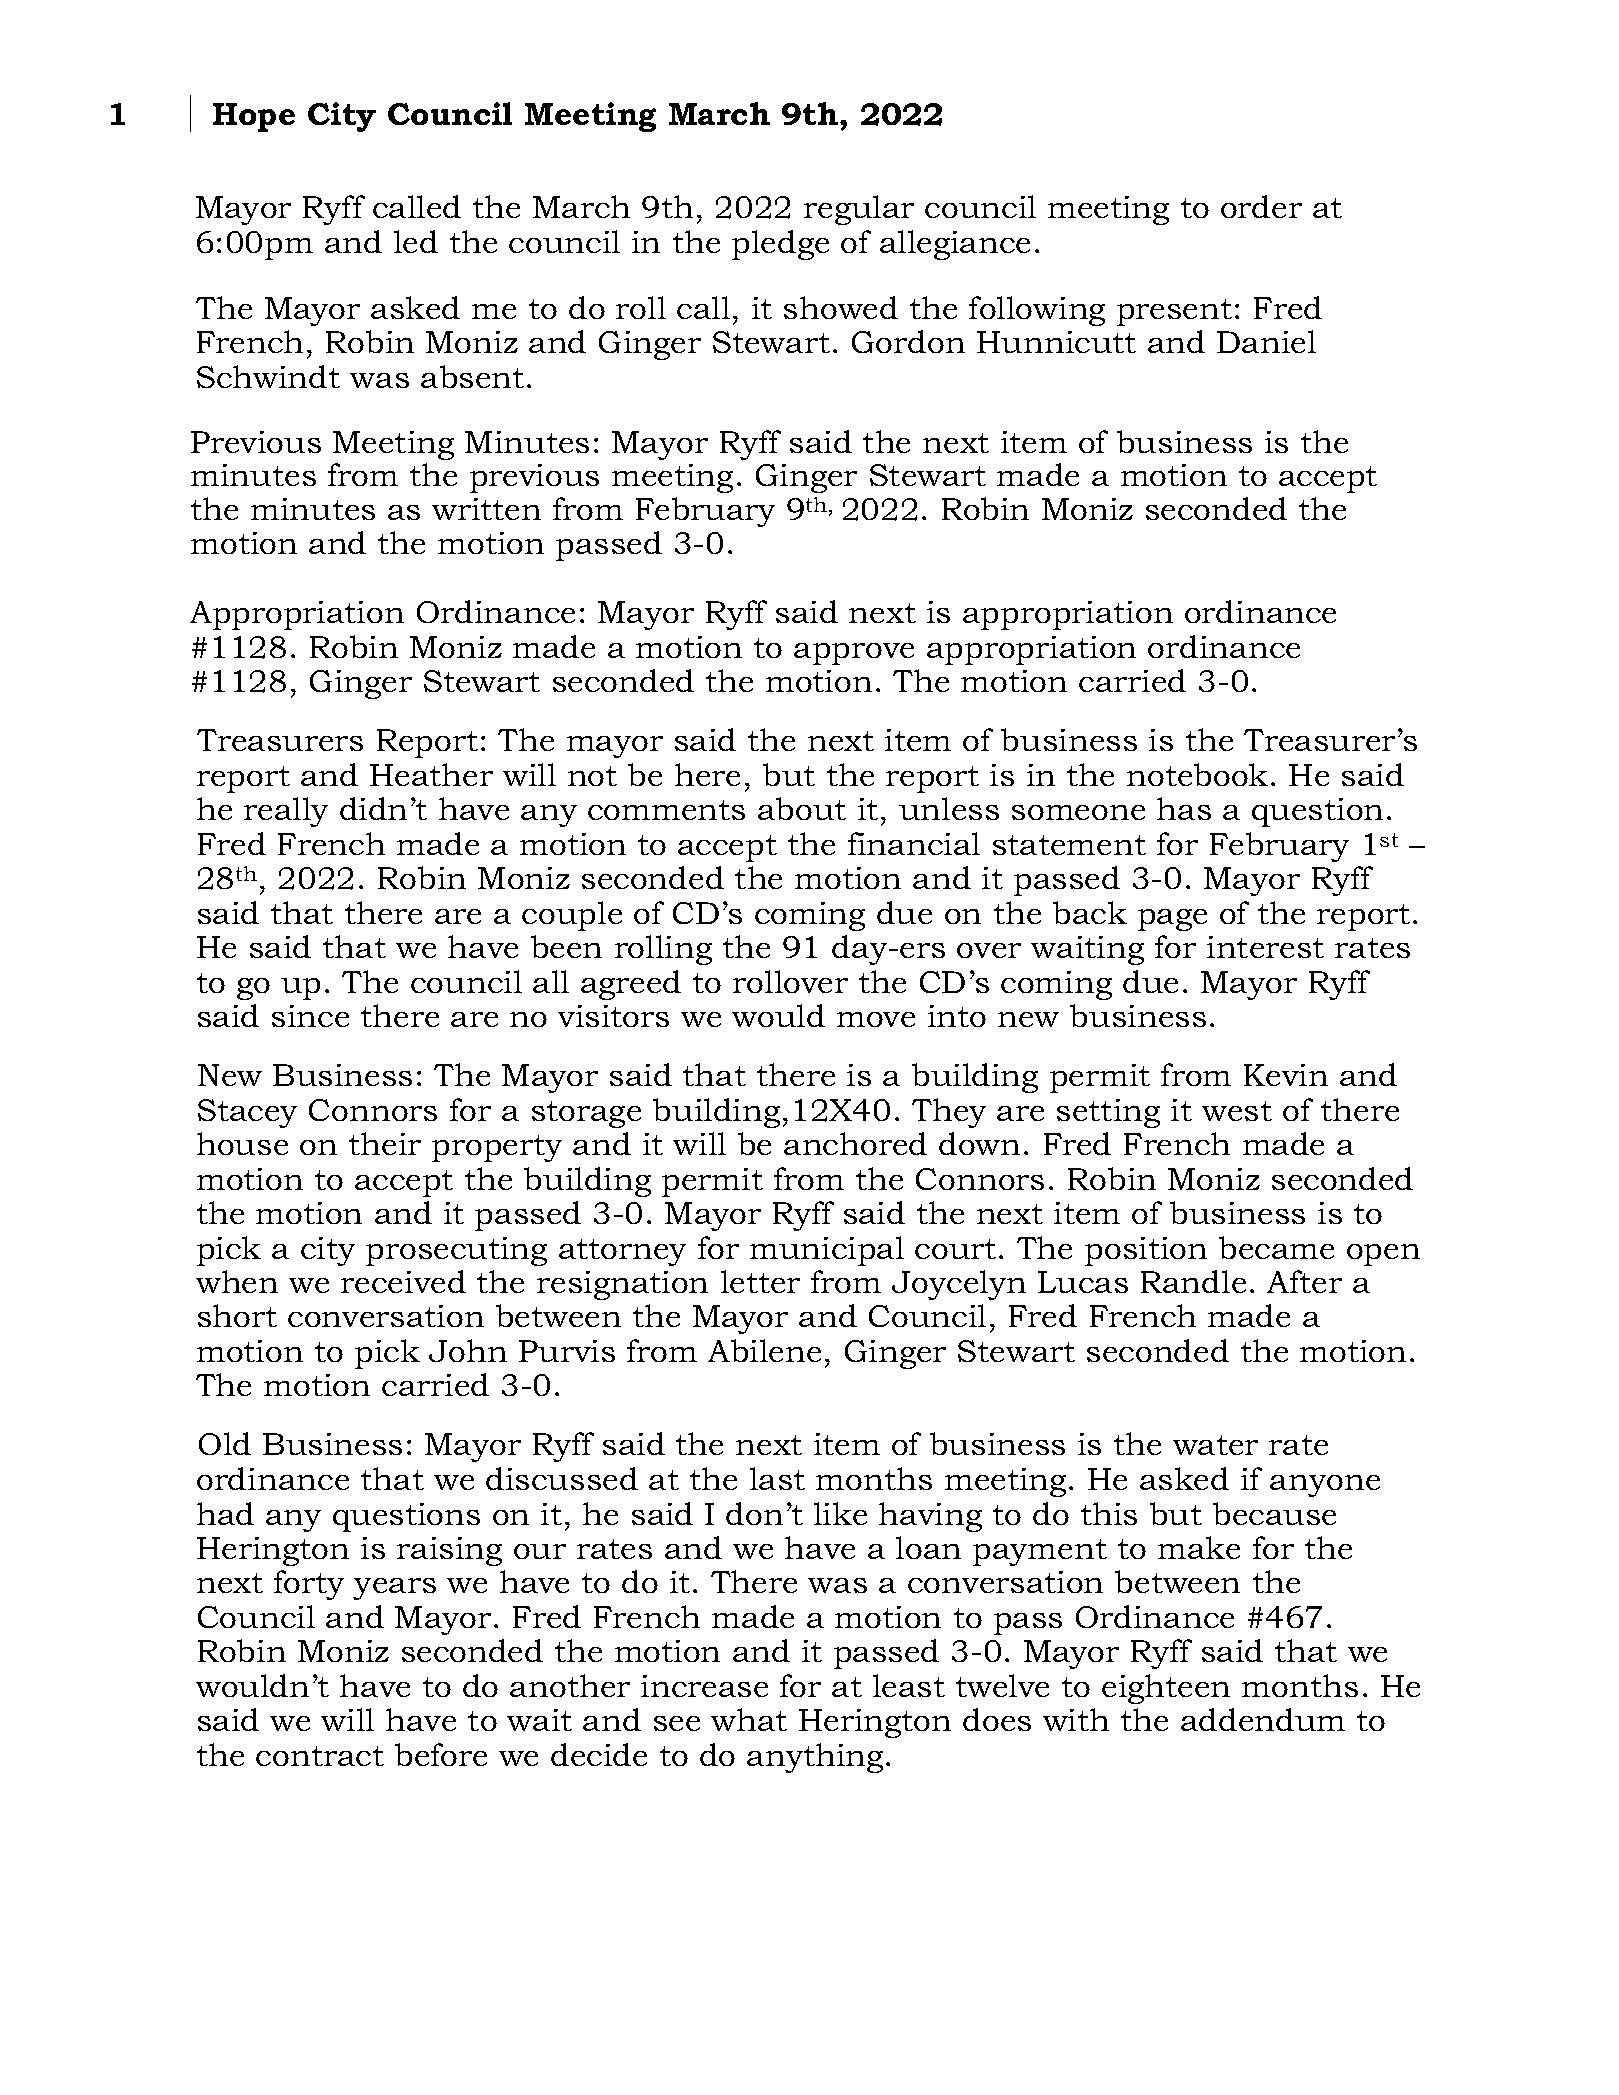  What do you see at coordinates (1261, 206) in the document?
I see `order` at bounding box center [1261, 206].
